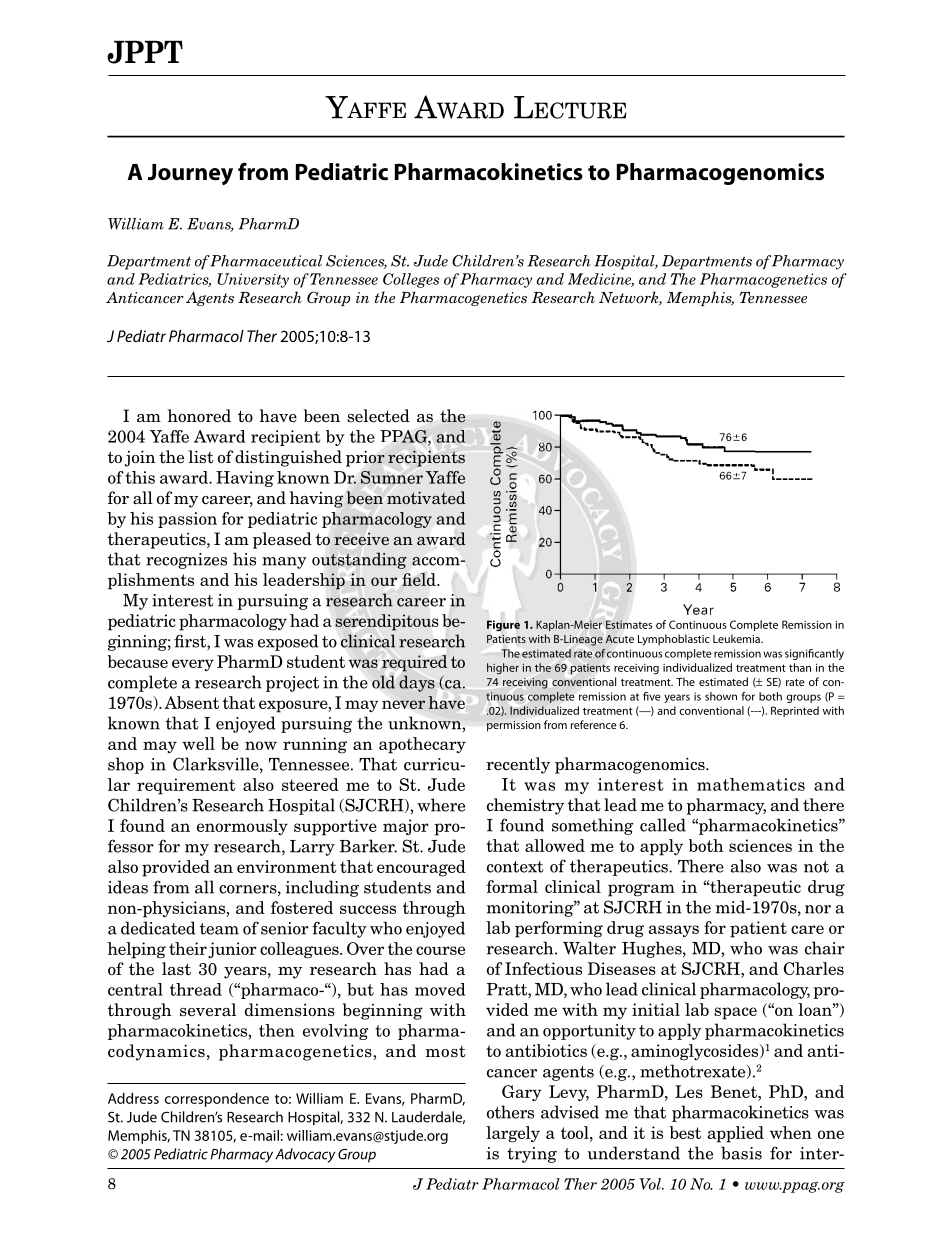 The width and height of the document is (952, 1260). Describe the element at coordinates (737, 638) in the document. I see `Leukemia` at that location.
